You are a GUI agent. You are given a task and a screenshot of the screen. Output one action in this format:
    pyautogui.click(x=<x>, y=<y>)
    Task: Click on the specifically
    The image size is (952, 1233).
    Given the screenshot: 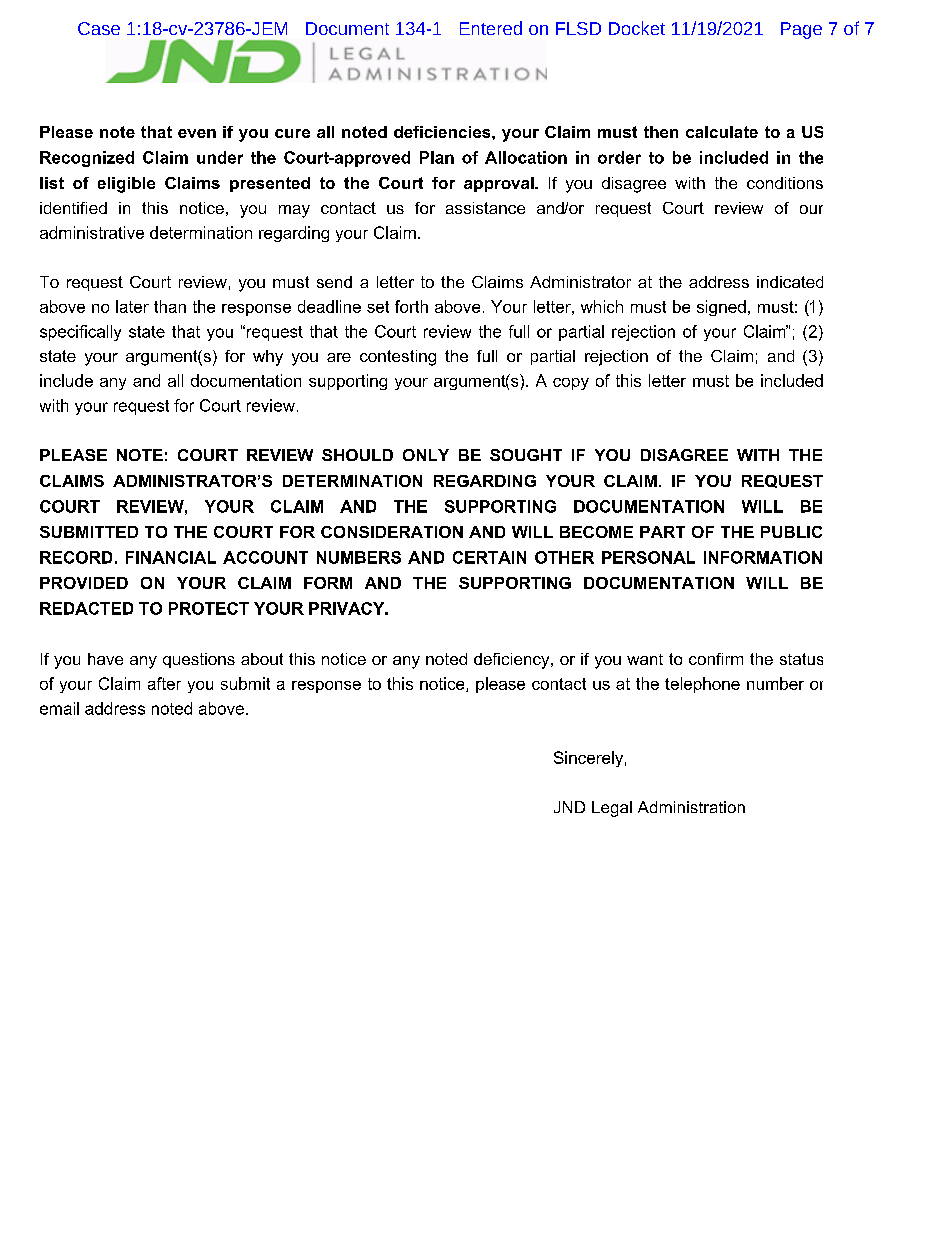 What is the action you would take?
    pyautogui.click(x=80, y=333)
